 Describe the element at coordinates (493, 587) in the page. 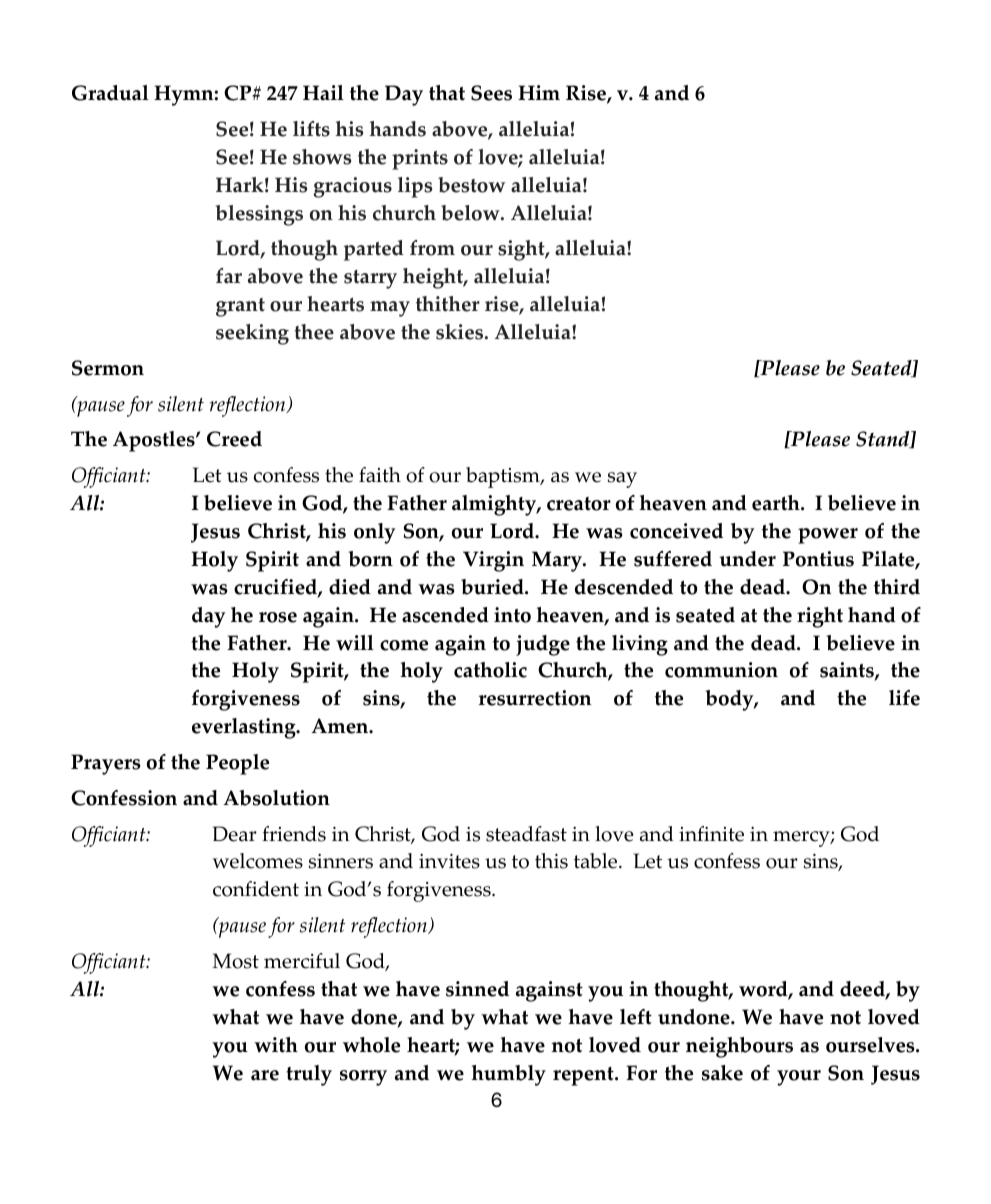

I see `buried` at that location.
